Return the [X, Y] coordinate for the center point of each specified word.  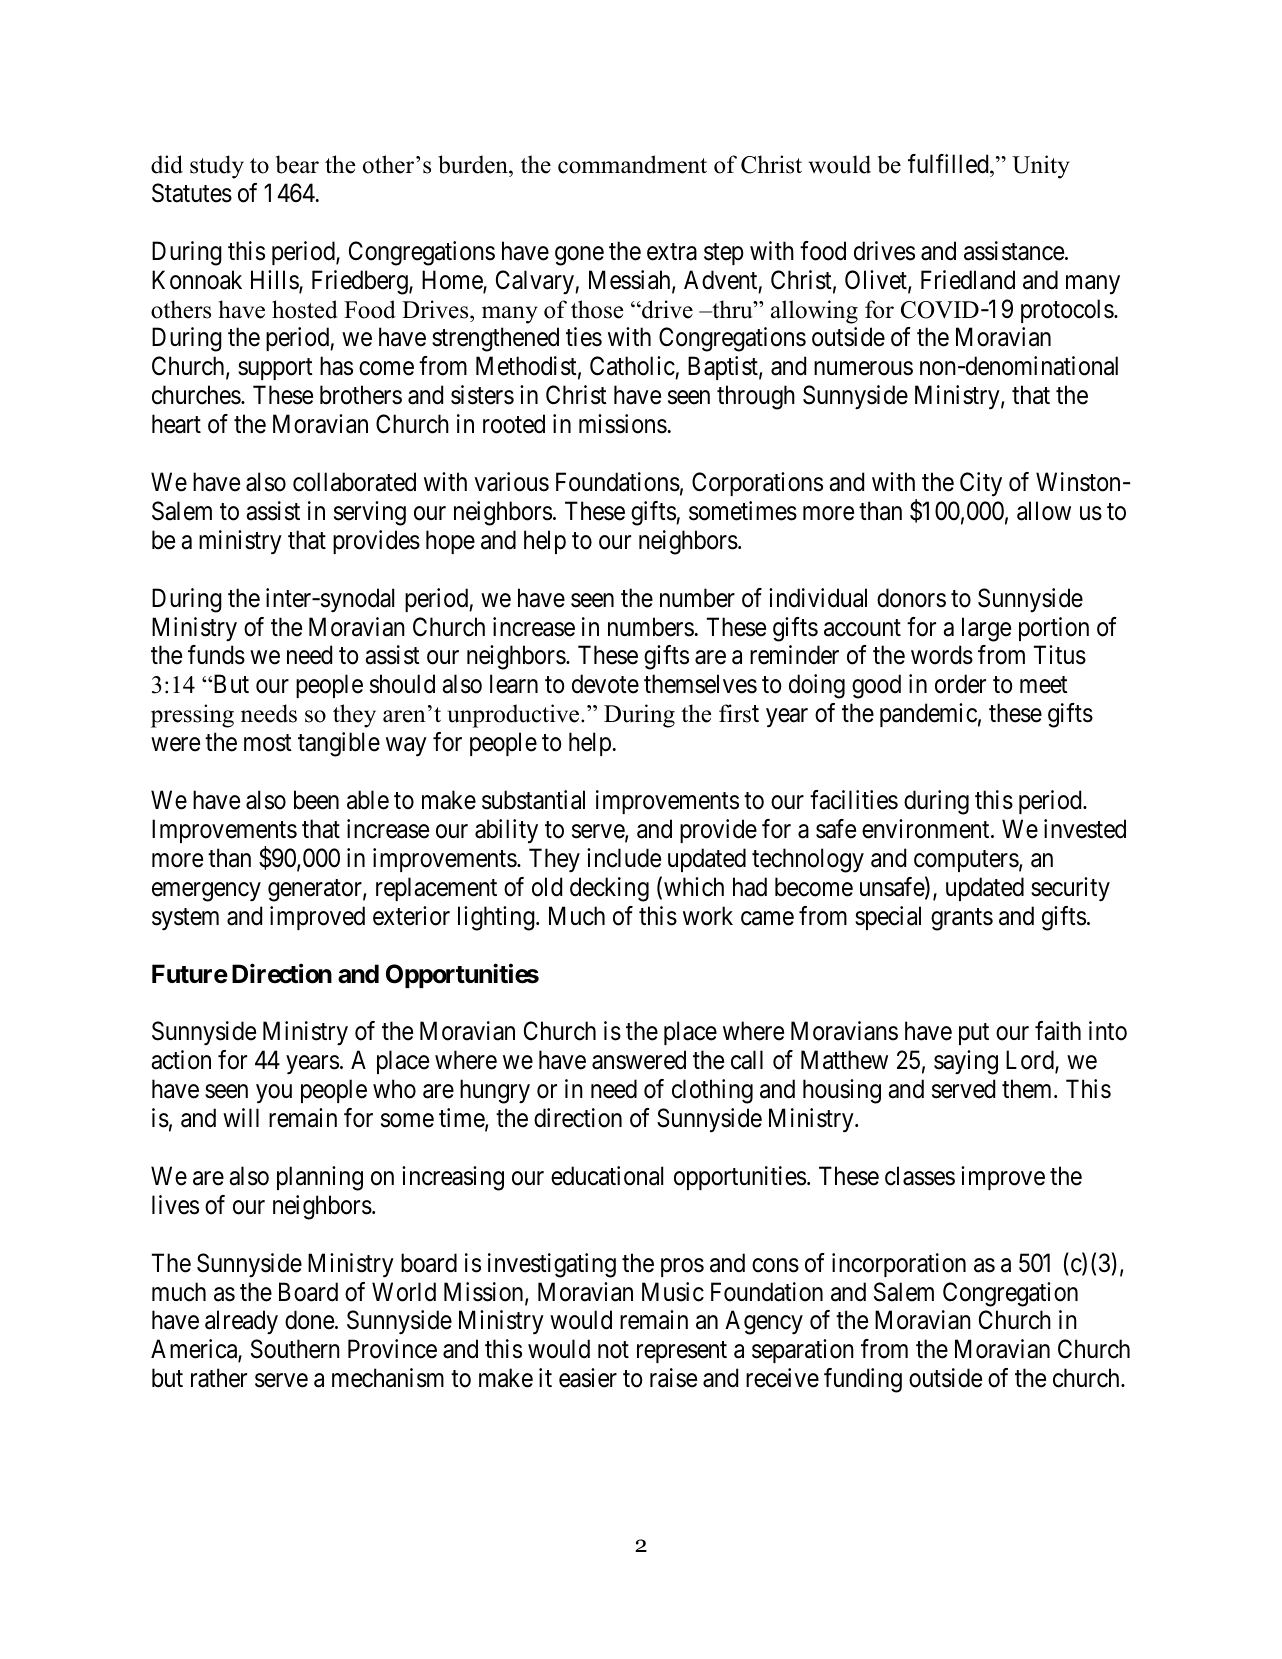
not [613, 1350]
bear [297, 164]
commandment [632, 164]
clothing [712, 1091]
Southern [295, 1349]
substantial [533, 800]
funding [863, 1380]
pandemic [928, 715]
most [268, 743]
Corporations [757, 484]
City [981, 484]
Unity [1041, 167]
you [274, 1094]
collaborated [354, 482]
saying [966, 1062]
